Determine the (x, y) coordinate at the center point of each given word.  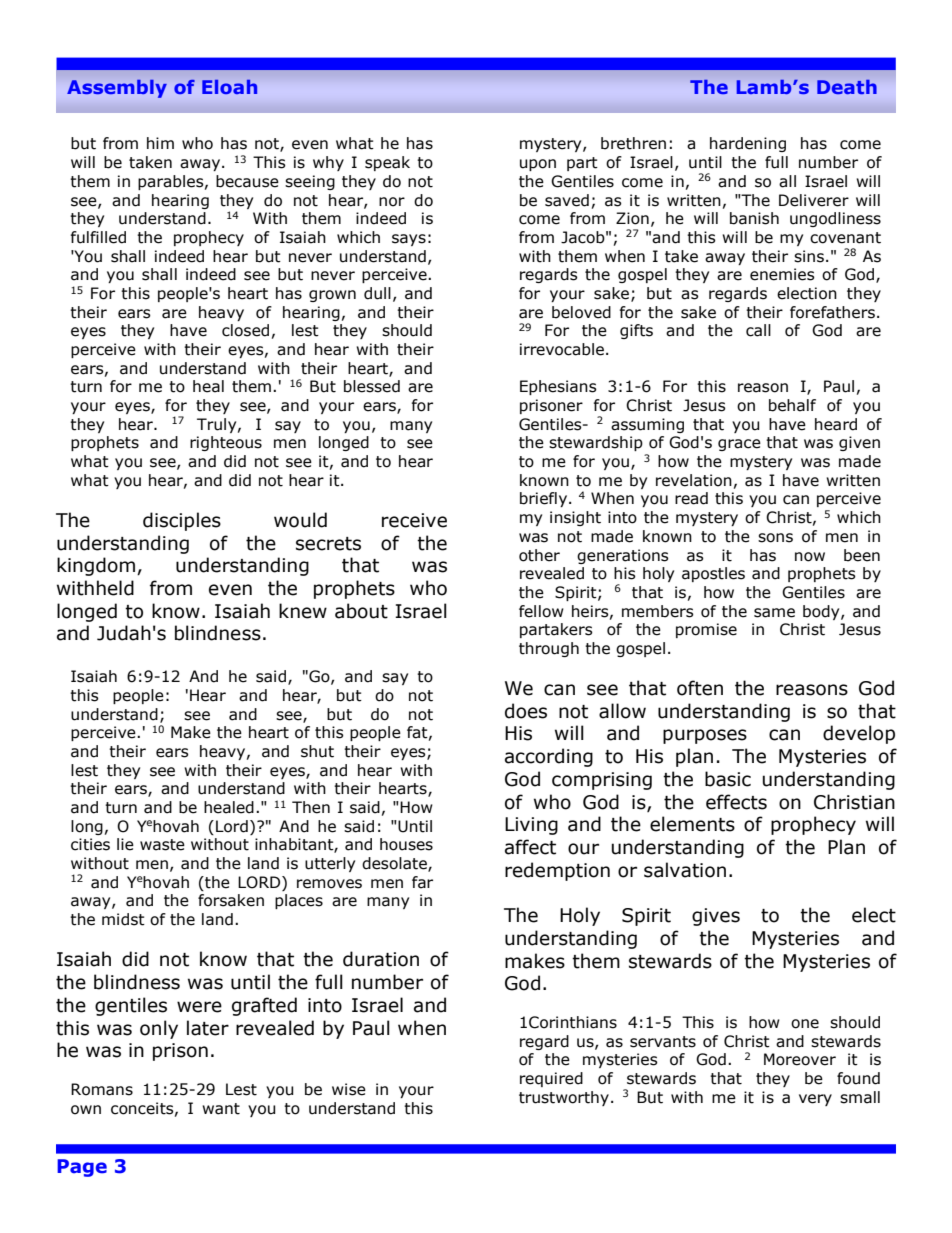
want (221, 1109)
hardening (748, 144)
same (774, 613)
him (160, 143)
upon (538, 165)
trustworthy (564, 1098)
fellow (541, 611)
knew (303, 611)
